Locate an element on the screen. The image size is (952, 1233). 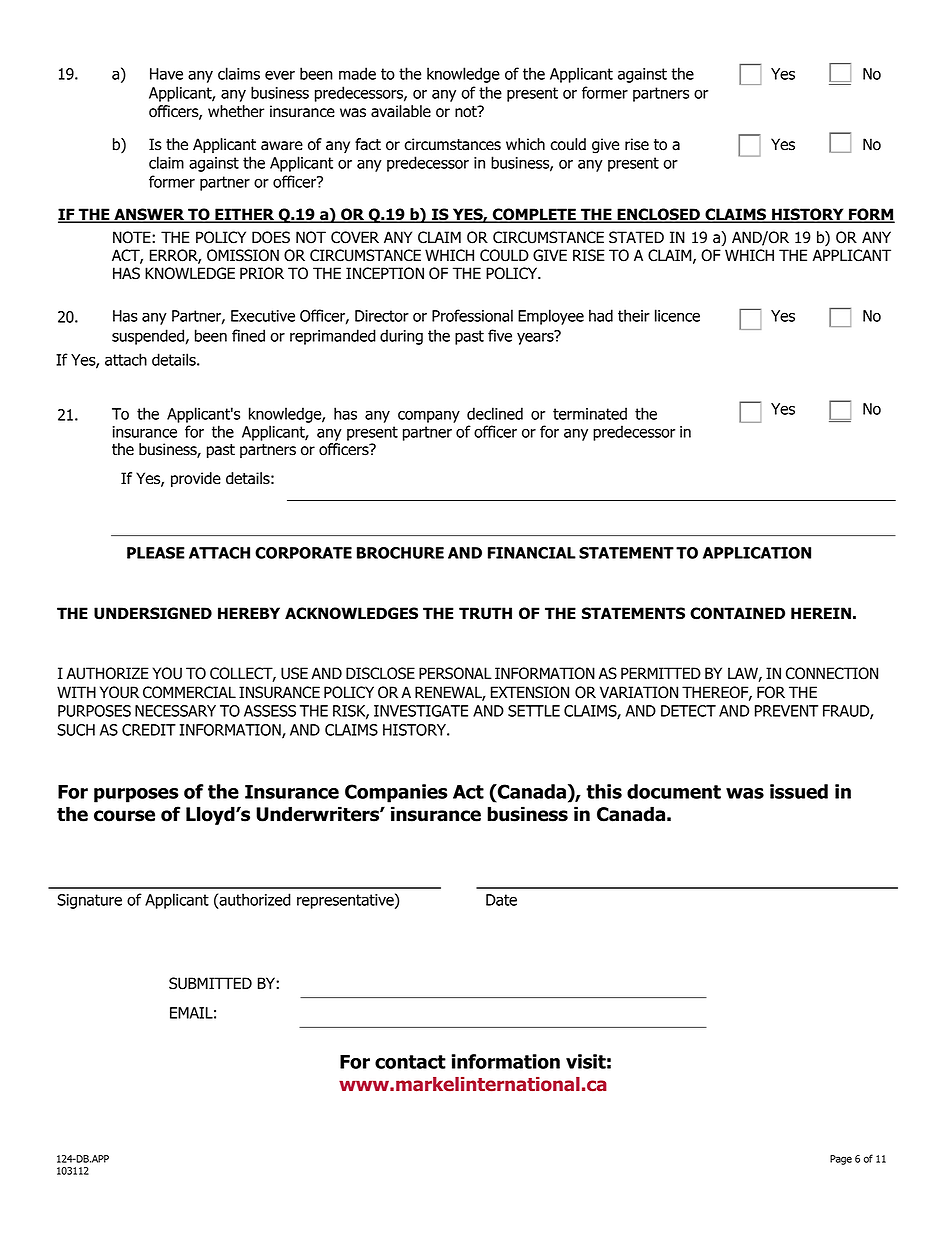
five is located at coordinates (500, 335).
